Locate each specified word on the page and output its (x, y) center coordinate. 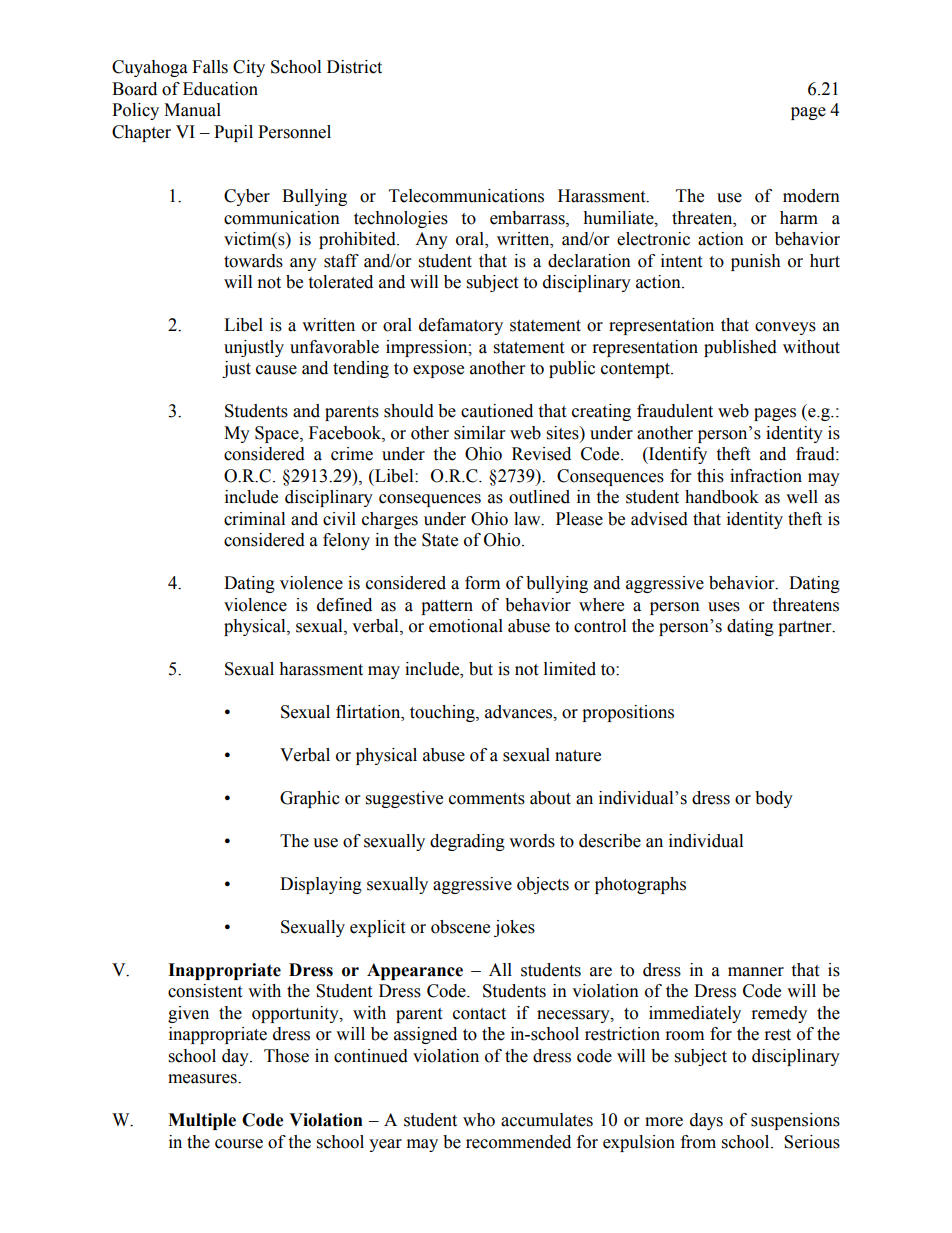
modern (811, 196)
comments (487, 799)
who (479, 1120)
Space (278, 434)
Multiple (202, 1121)
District (354, 67)
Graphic (310, 799)
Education (220, 89)
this (710, 476)
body (774, 799)
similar (479, 433)
